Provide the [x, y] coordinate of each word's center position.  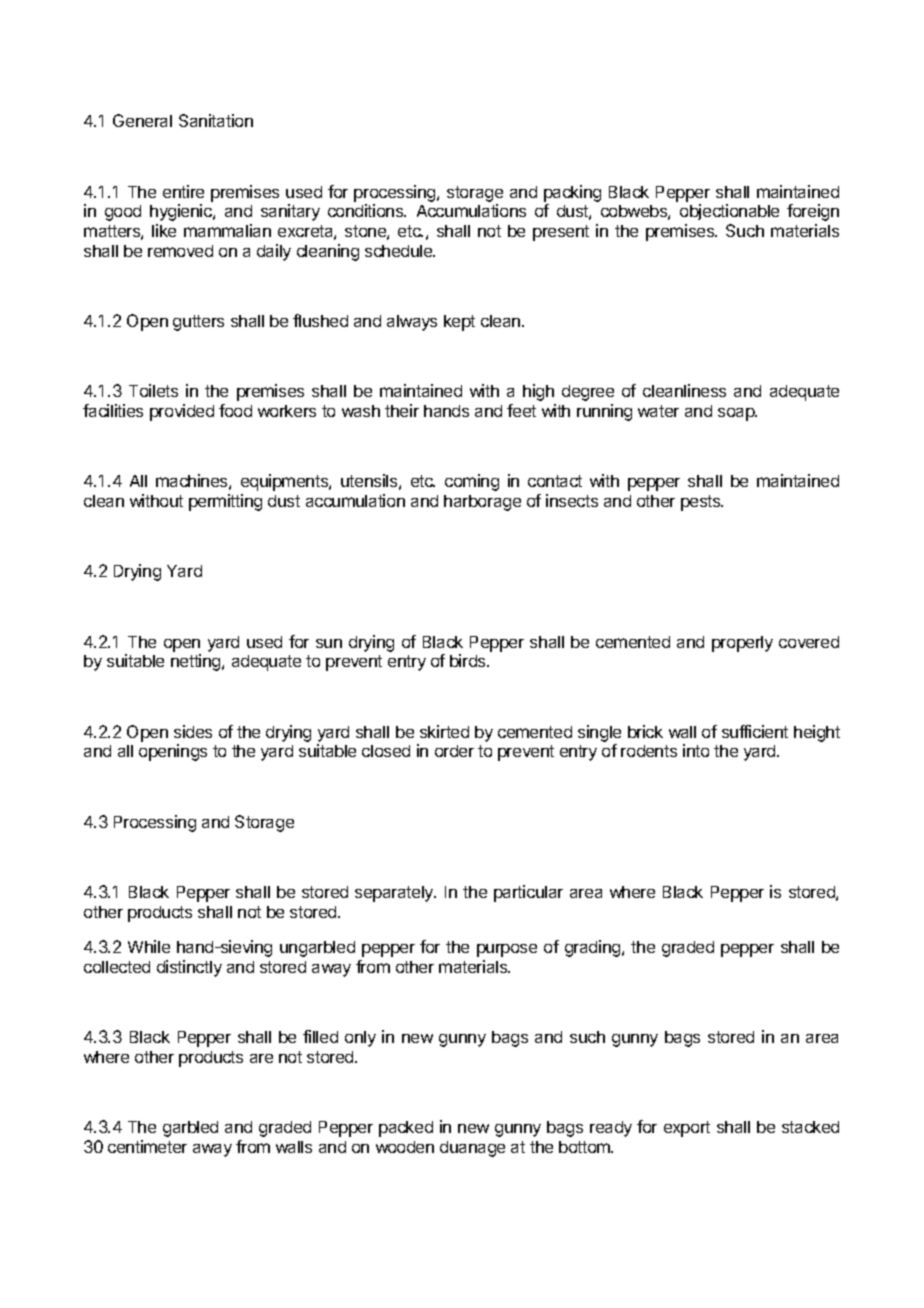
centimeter [147, 1146]
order [454, 751]
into [696, 750]
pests [702, 503]
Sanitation [216, 120]
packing [572, 193]
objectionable [729, 212]
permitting [225, 502]
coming [472, 482]
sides [193, 731]
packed [406, 1129]
